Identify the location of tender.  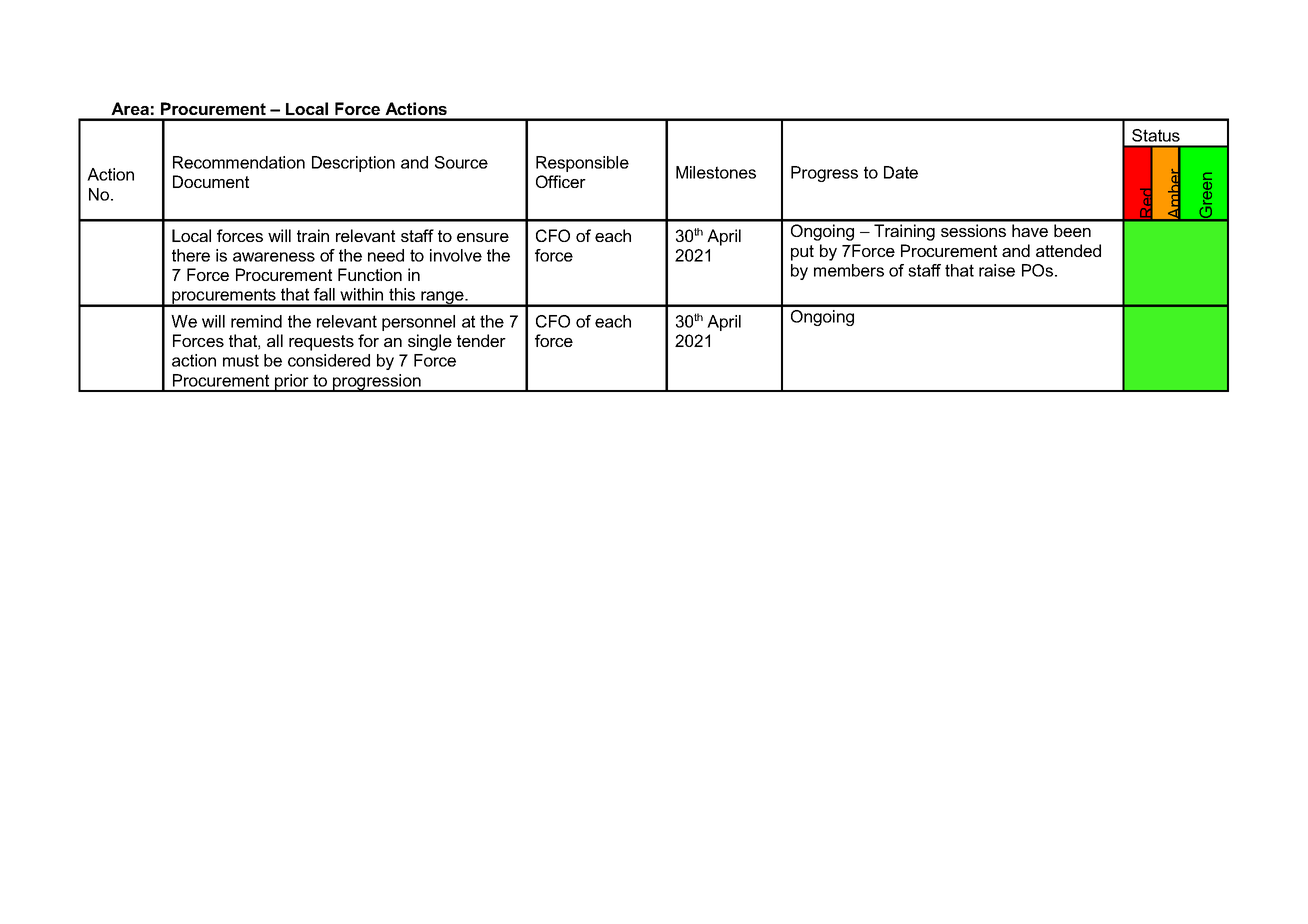
(481, 340).
